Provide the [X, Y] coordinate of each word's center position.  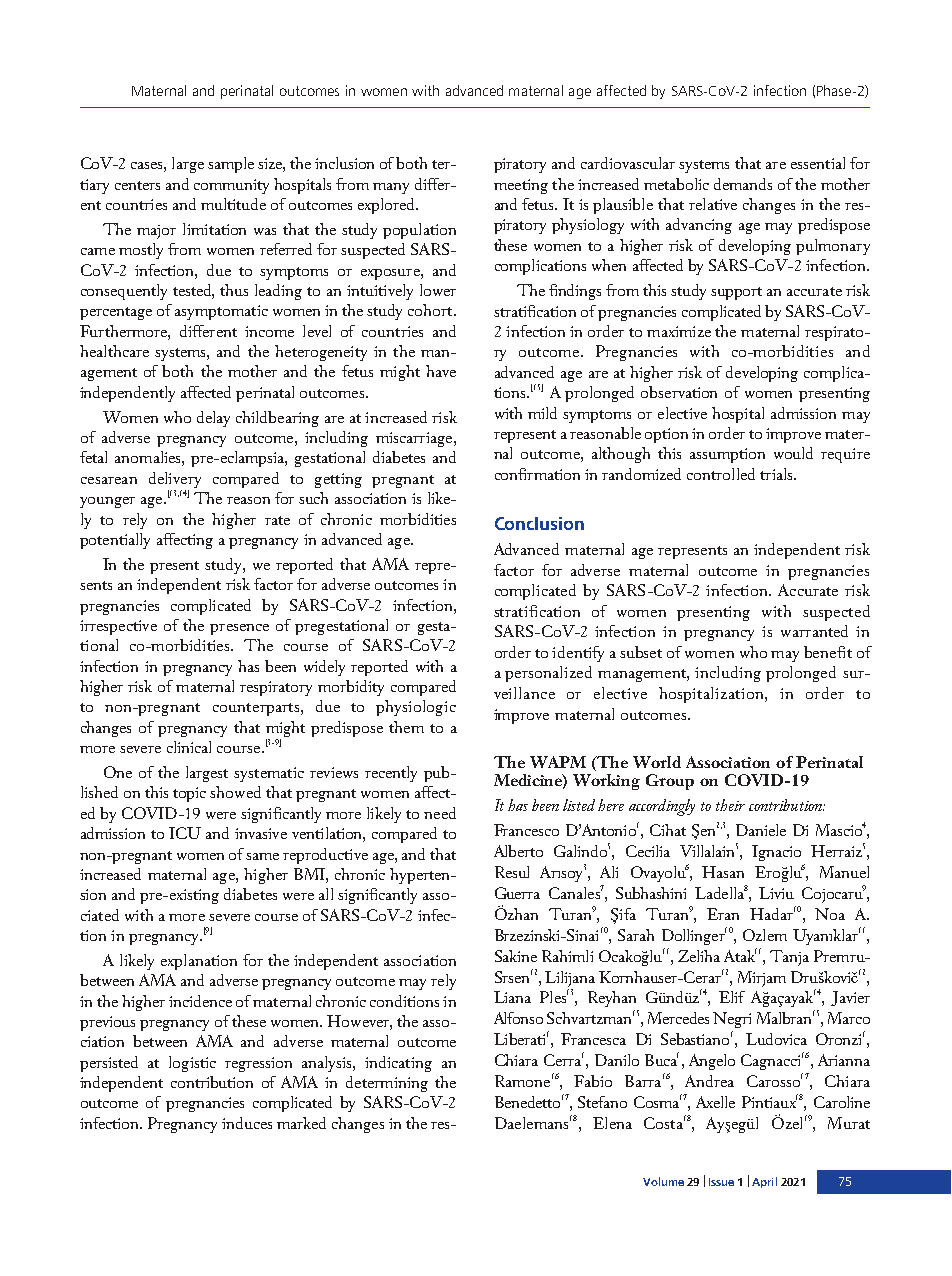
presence [239, 629]
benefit [828, 652]
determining [387, 1084]
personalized [548, 674]
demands [743, 184]
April [764, 1182]
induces [247, 1123]
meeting [521, 186]
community [231, 186]
